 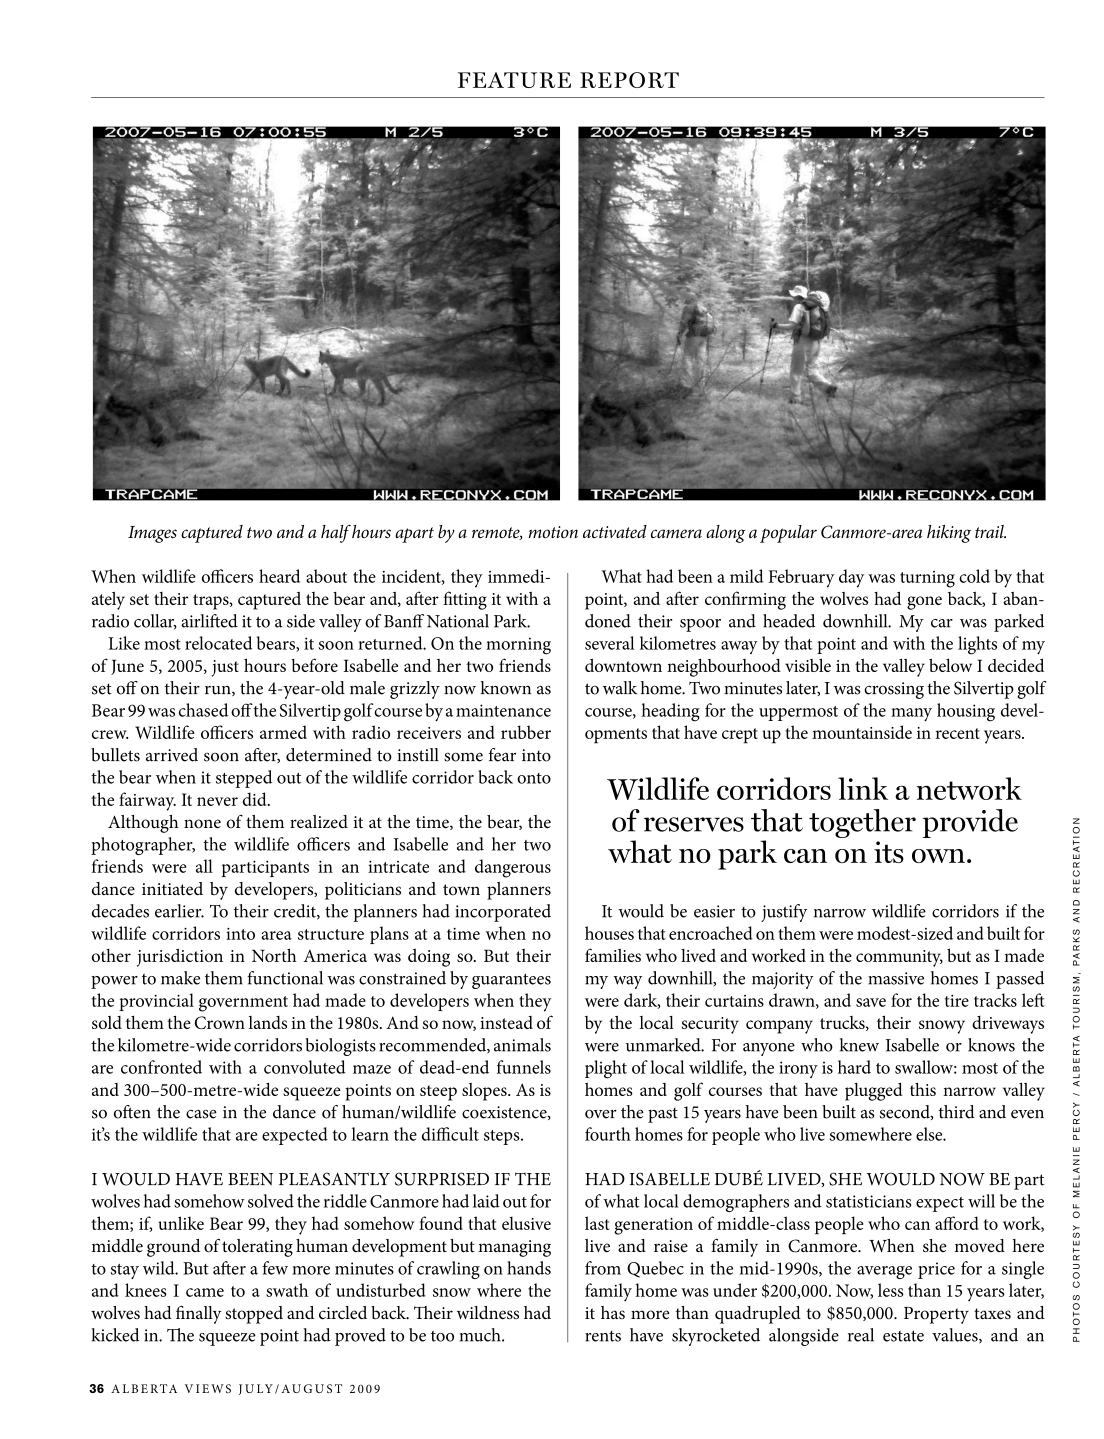 I want to click on earlier, so click(x=179, y=911).
